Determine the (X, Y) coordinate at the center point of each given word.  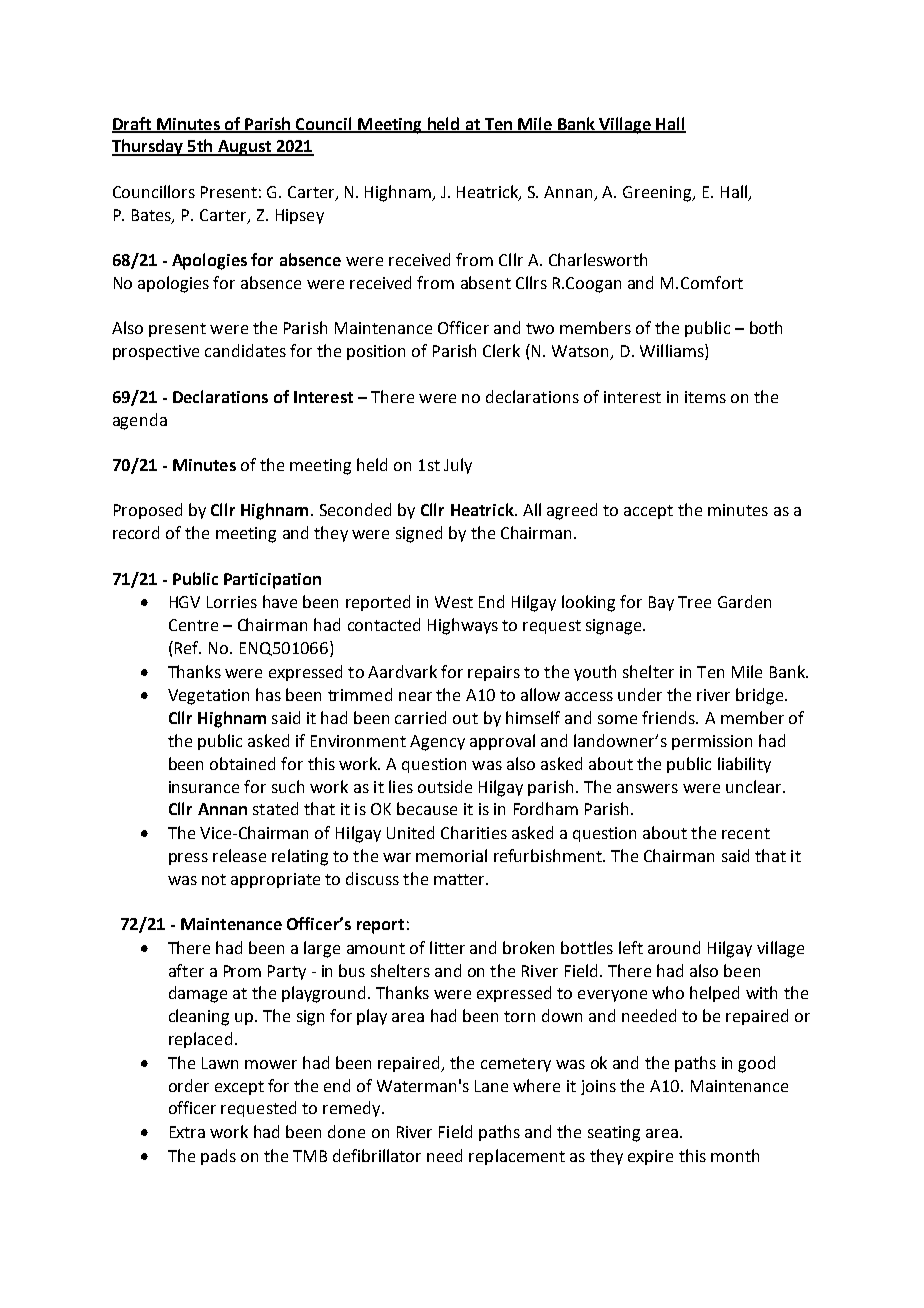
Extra (187, 1132)
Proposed (148, 511)
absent (486, 282)
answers (647, 788)
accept (648, 512)
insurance (204, 787)
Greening (658, 194)
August (244, 148)
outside (445, 786)
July (458, 466)
